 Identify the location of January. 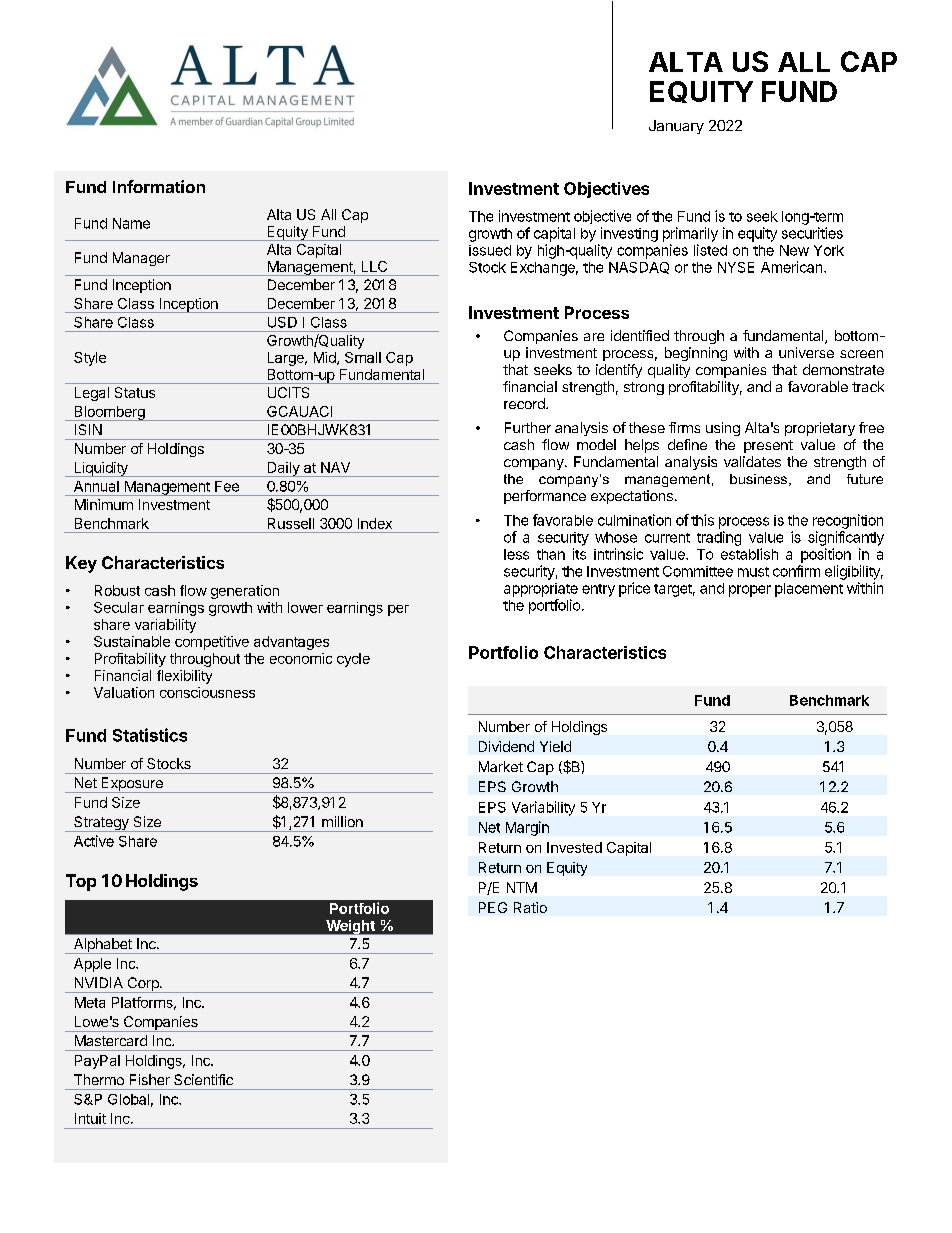
(676, 127).
